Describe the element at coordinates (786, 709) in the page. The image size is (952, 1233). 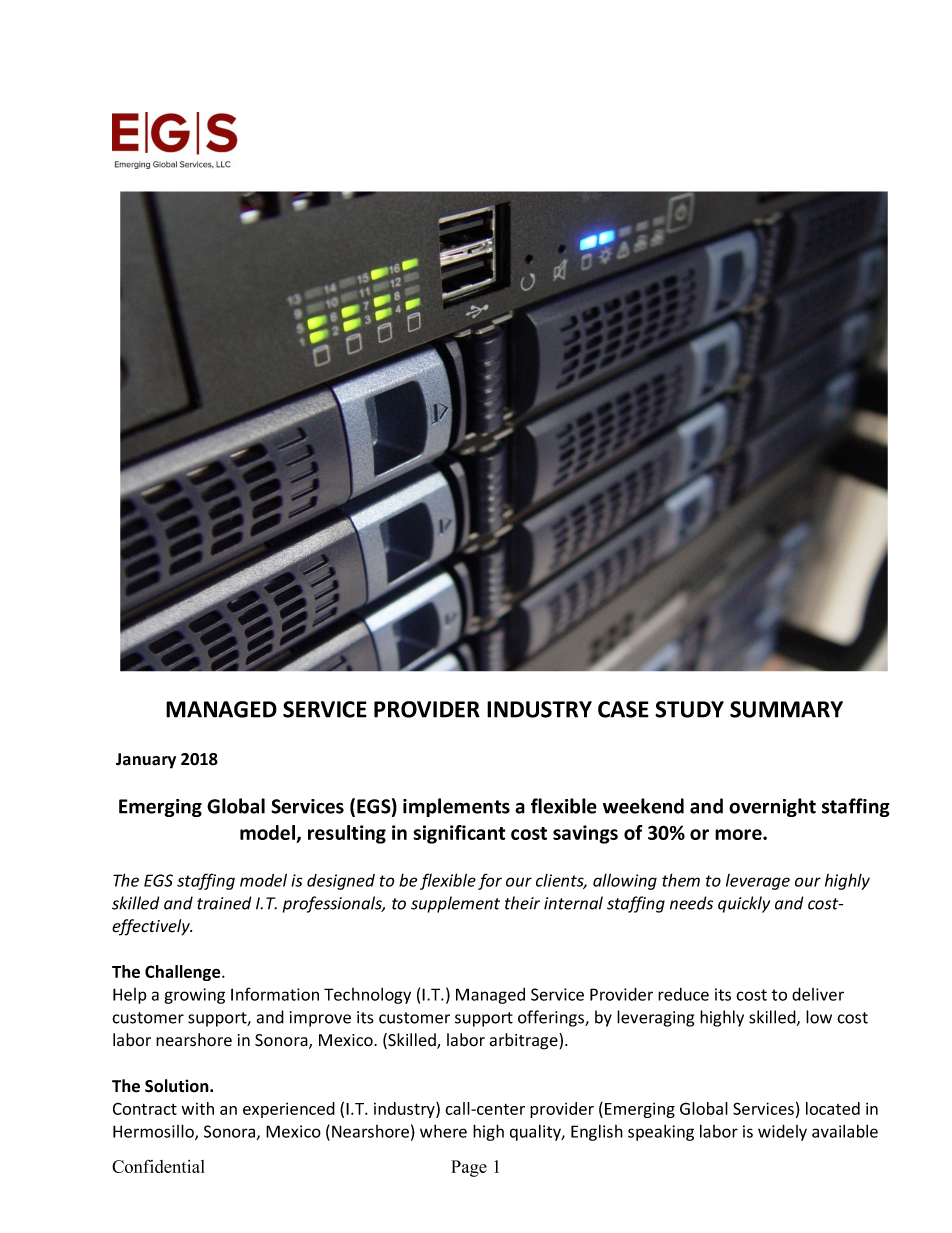
I see `SUMMARY` at that location.
